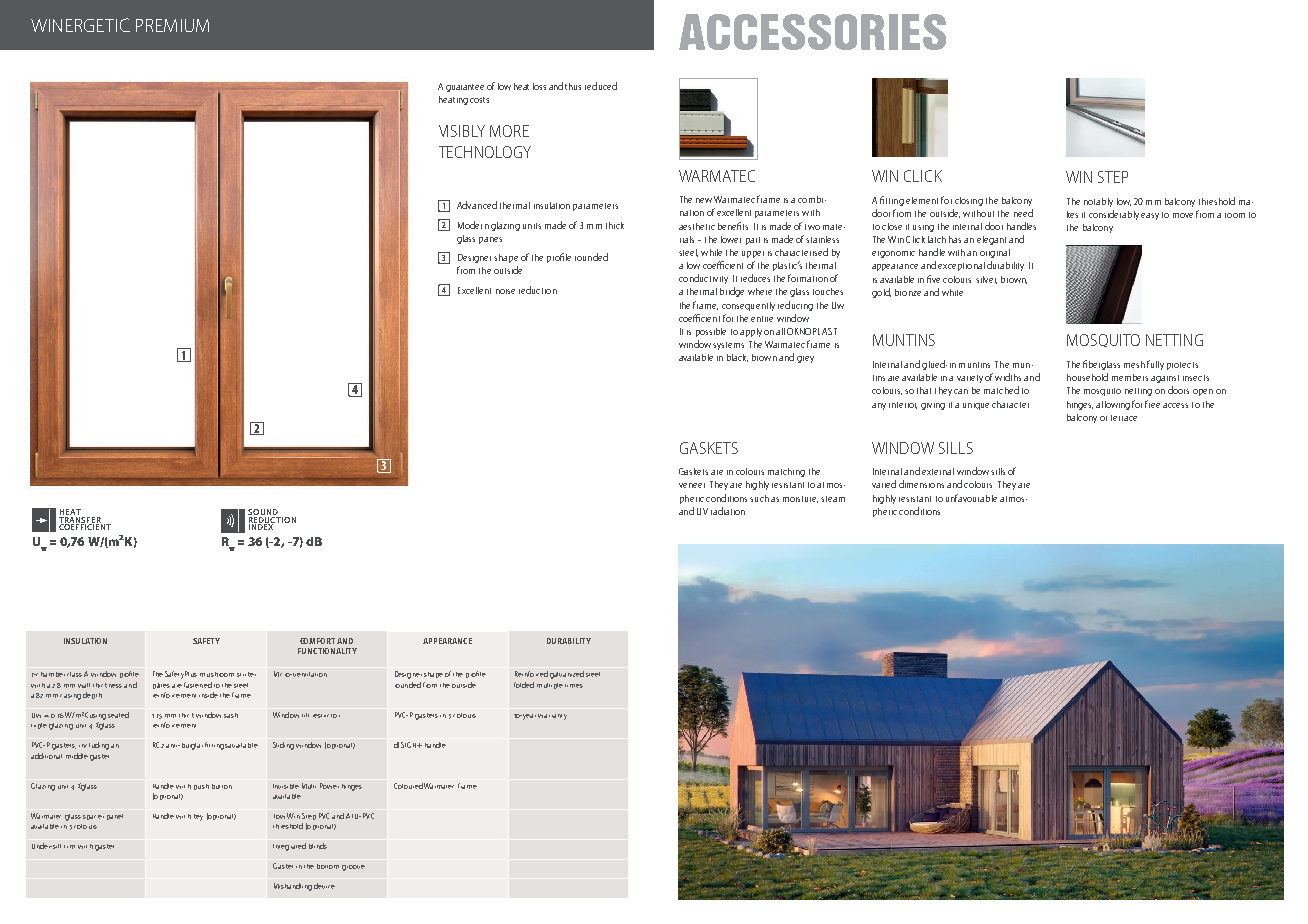  I want to click on unfavourable, so click(971, 498).
